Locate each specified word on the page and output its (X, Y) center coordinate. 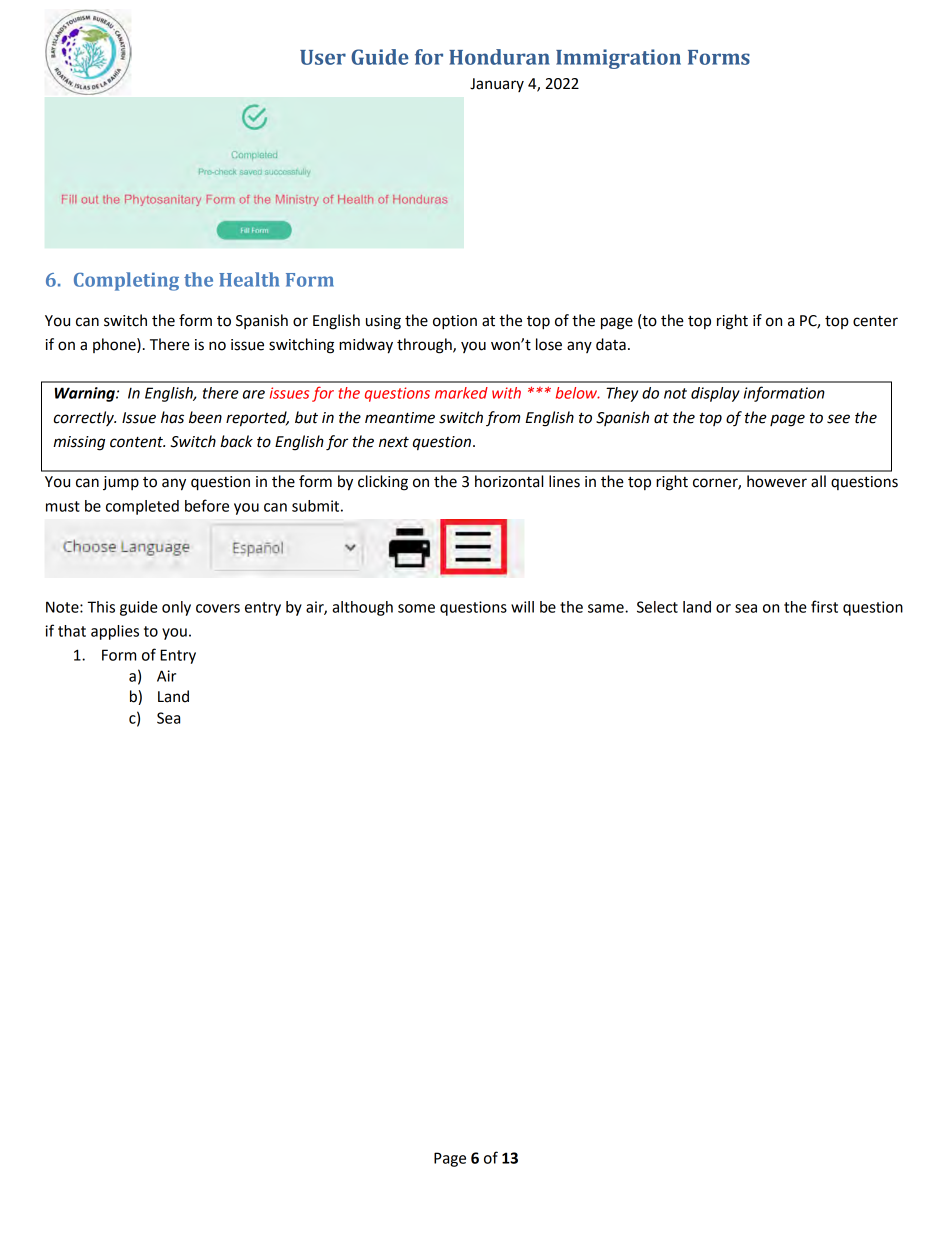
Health (249, 279)
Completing (126, 281)
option (455, 322)
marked (461, 393)
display (715, 394)
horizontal (509, 481)
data (611, 344)
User (323, 57)
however (777, 481)
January (497, 85)
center (875, 321)
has (172, 417)
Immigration (618, 59)
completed (142, 507)
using (383, 322)
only (176, 608)
